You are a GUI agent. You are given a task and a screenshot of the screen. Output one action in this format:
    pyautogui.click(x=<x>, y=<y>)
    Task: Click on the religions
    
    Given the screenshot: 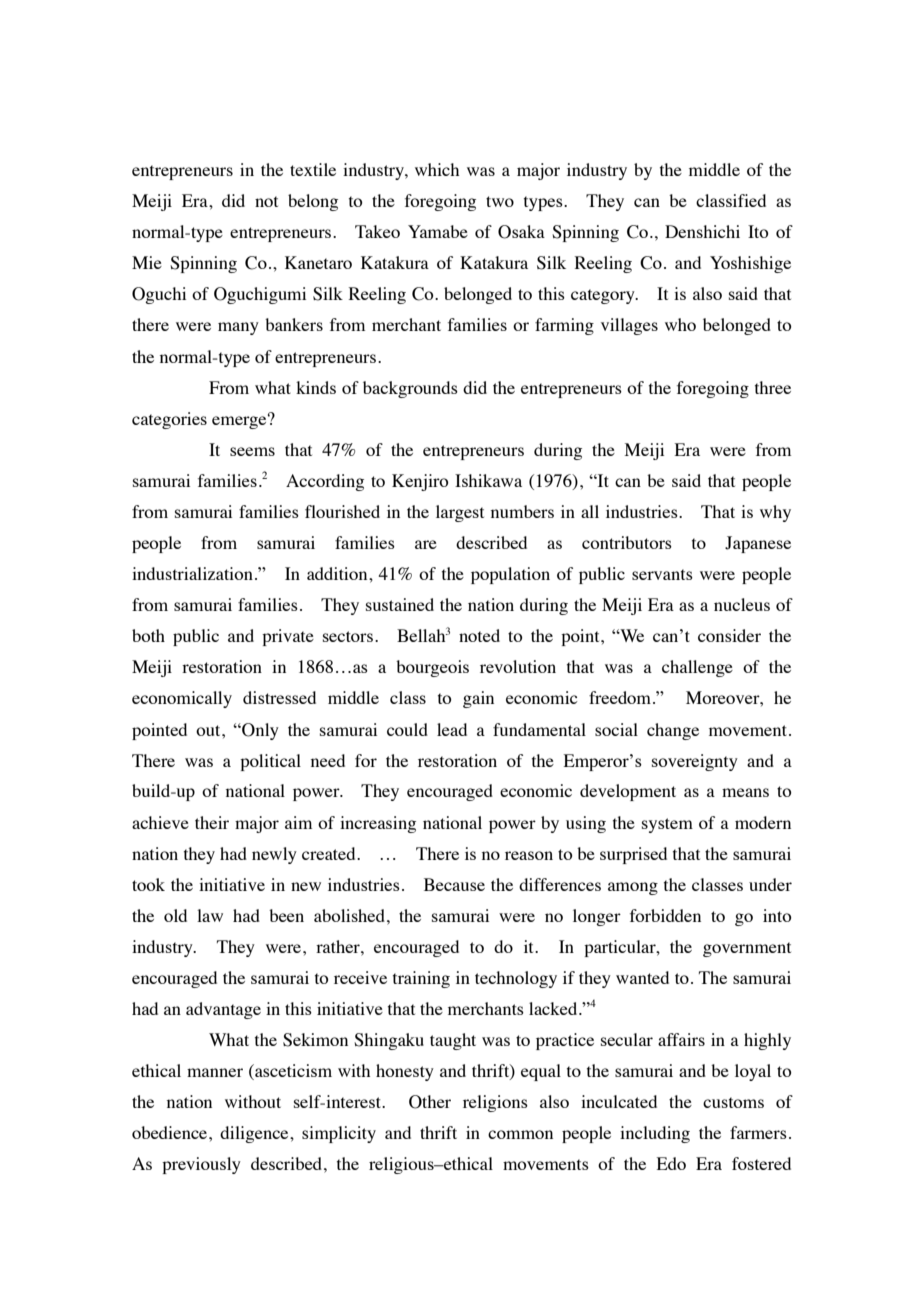 What is the action you would take?
    pyautogui.click(x=495, y=1103)
